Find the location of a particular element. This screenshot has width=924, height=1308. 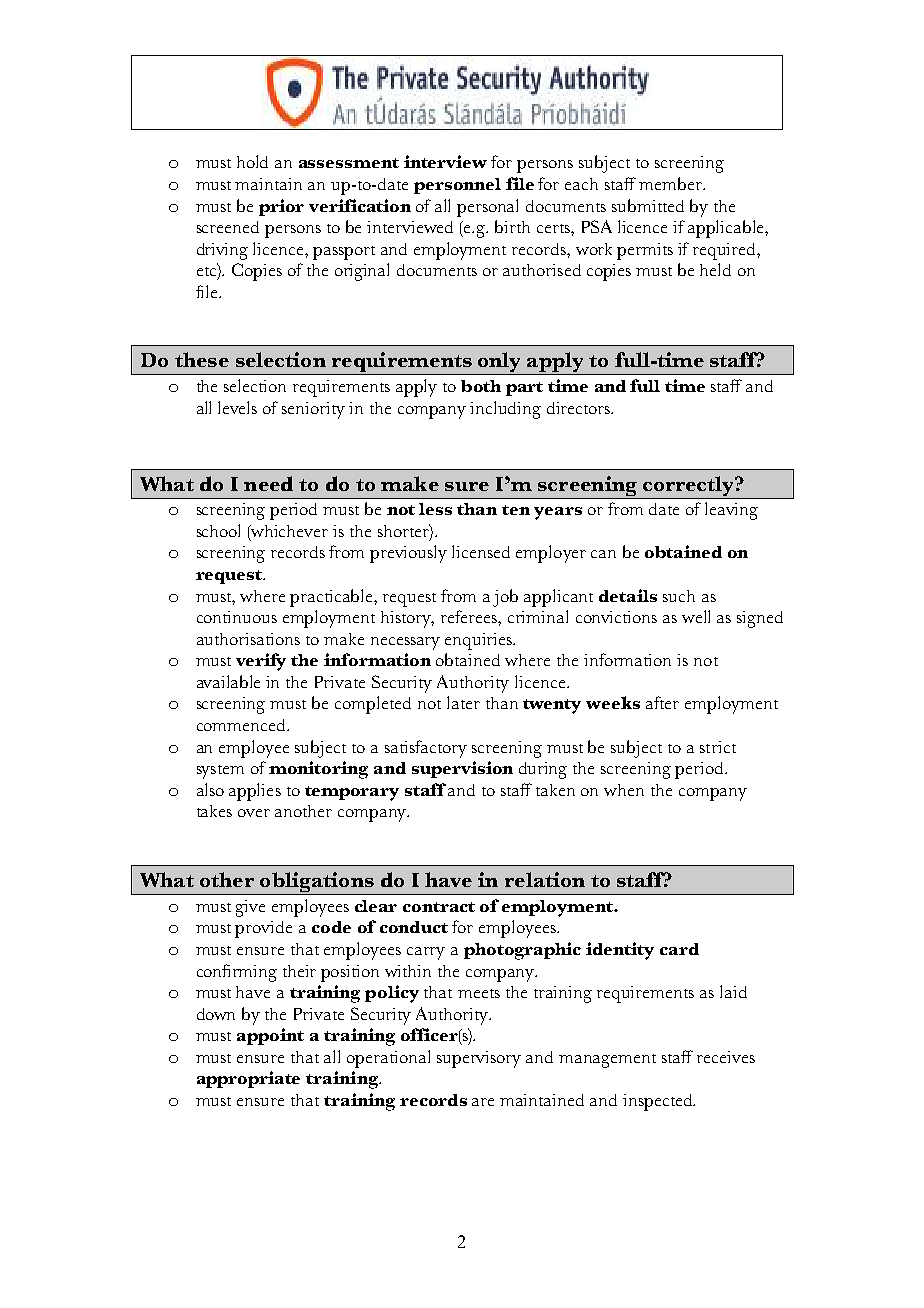

prior is located at coordinates (281, 207).
